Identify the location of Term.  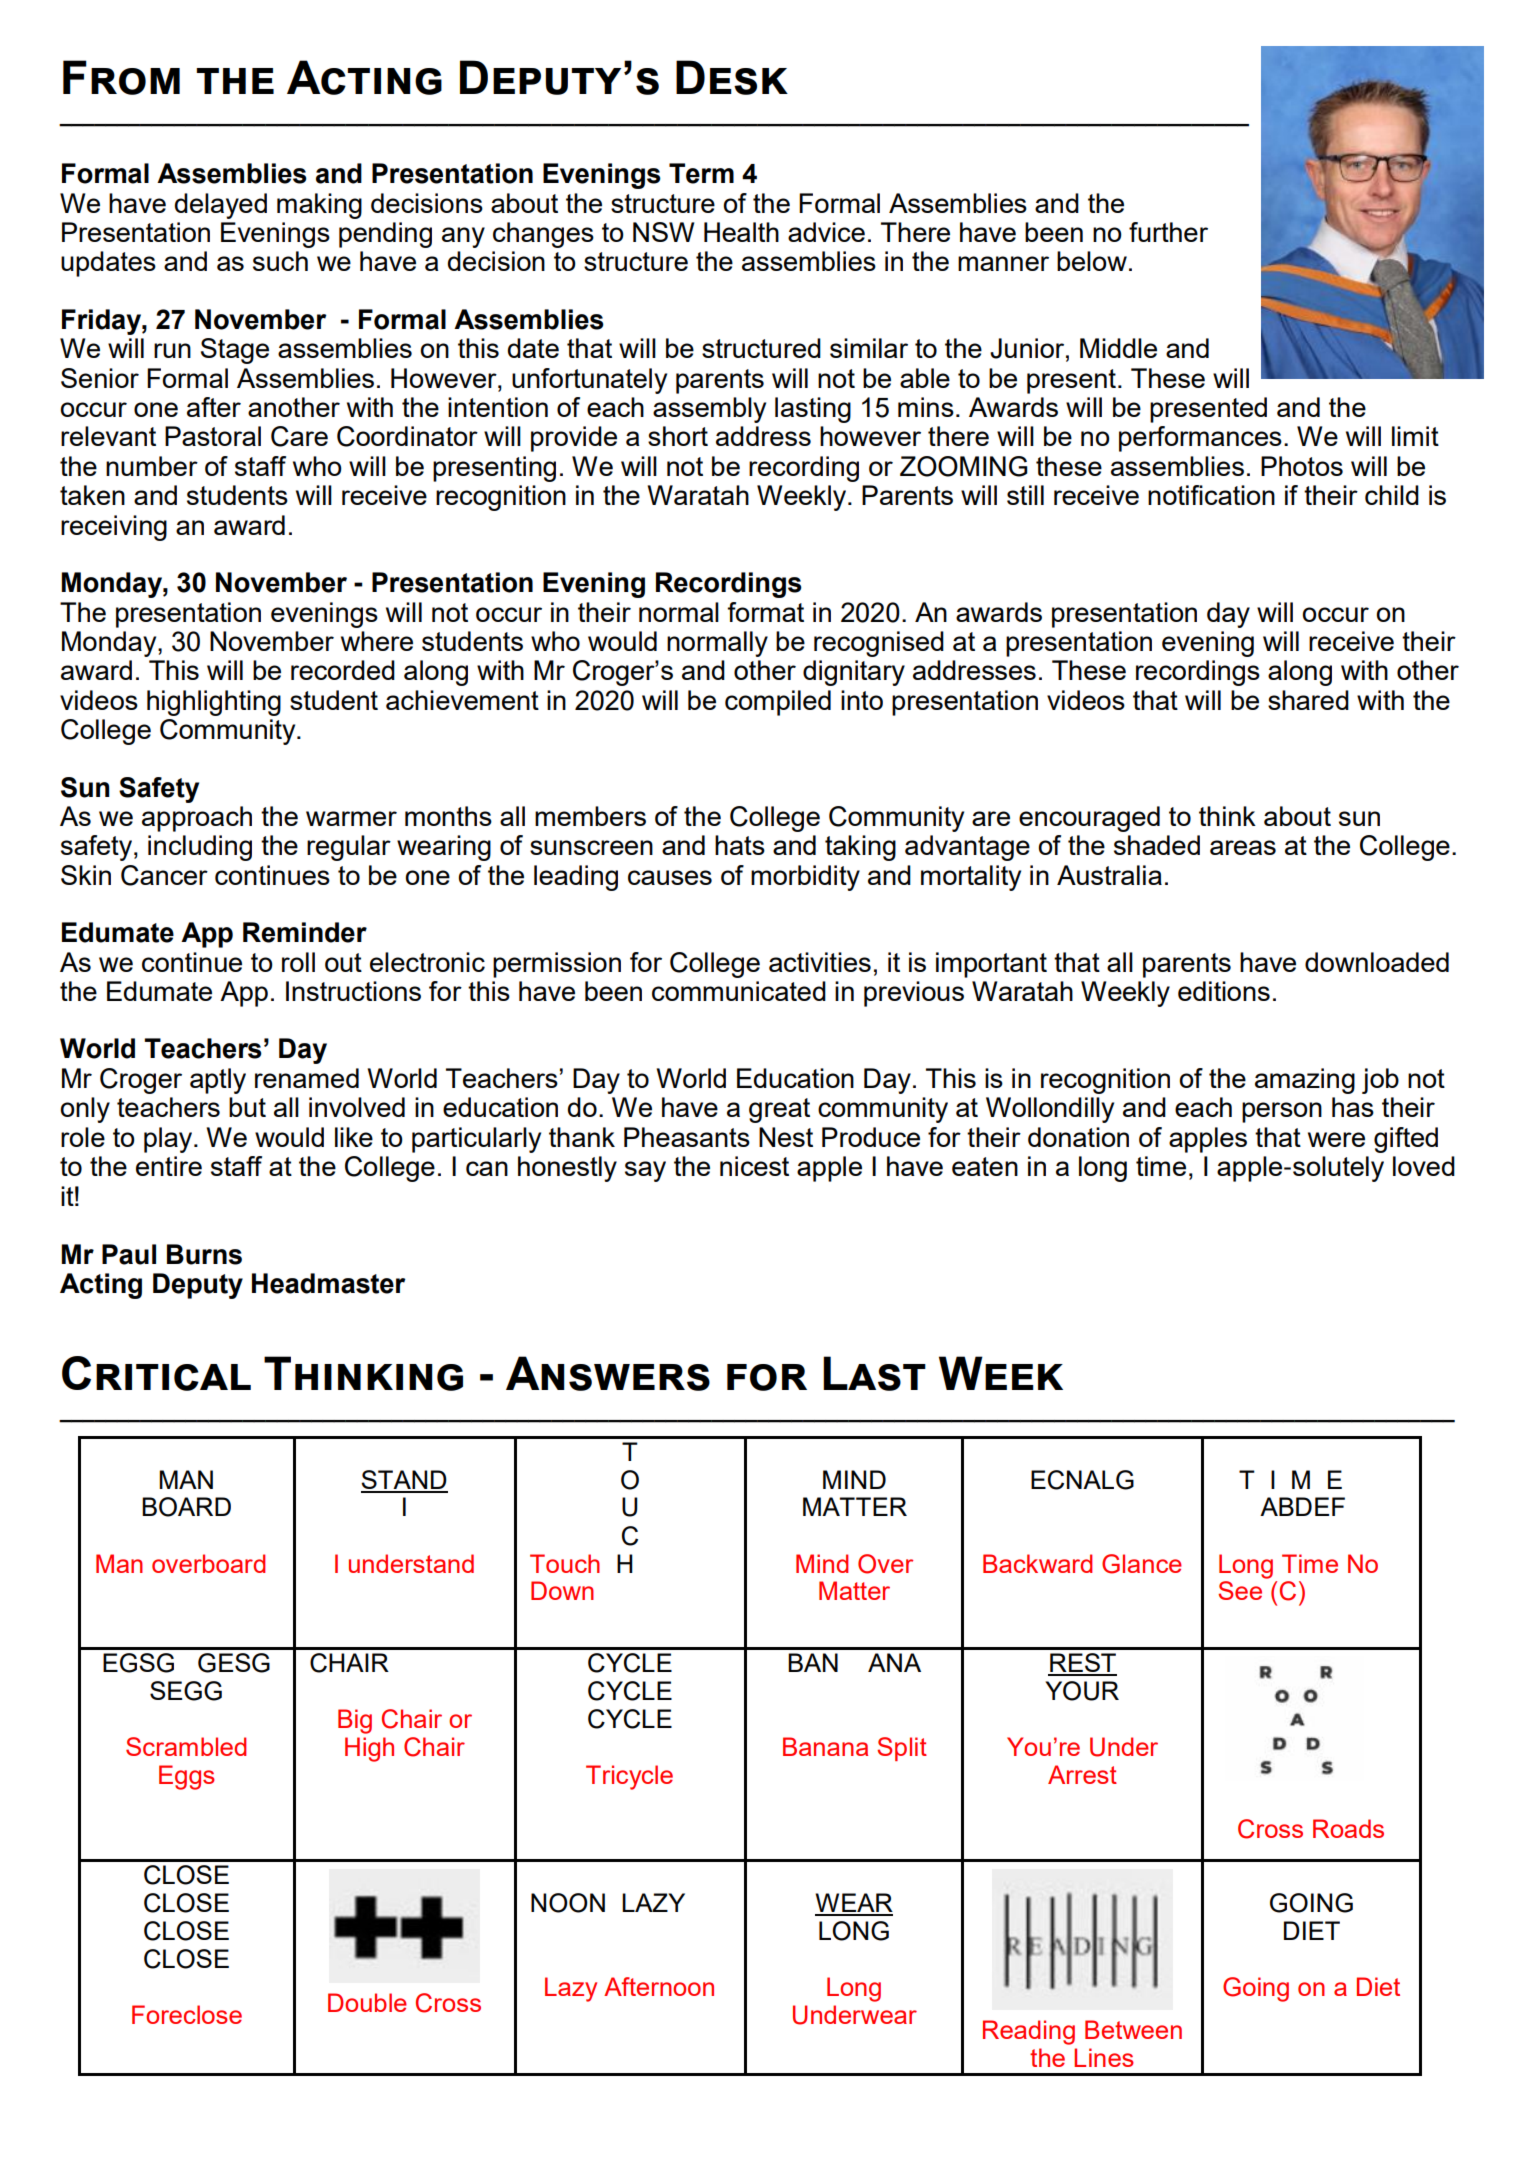
(701, 173).
